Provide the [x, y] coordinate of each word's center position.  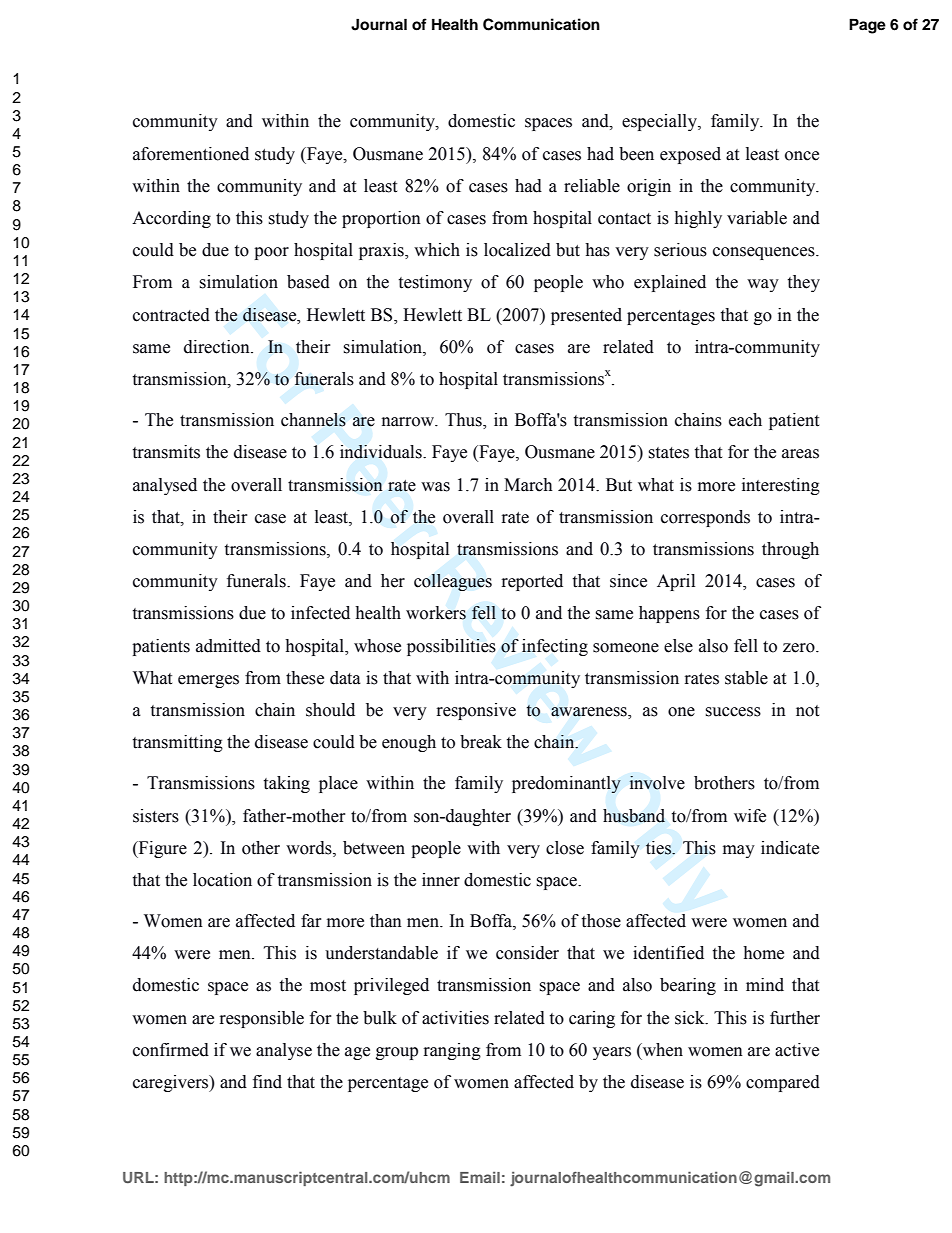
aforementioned [191, 154]
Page [867, 26]
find [267, 1082]
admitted [228, 646]
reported [532, 582]
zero [800, 648]
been [636, 154]
